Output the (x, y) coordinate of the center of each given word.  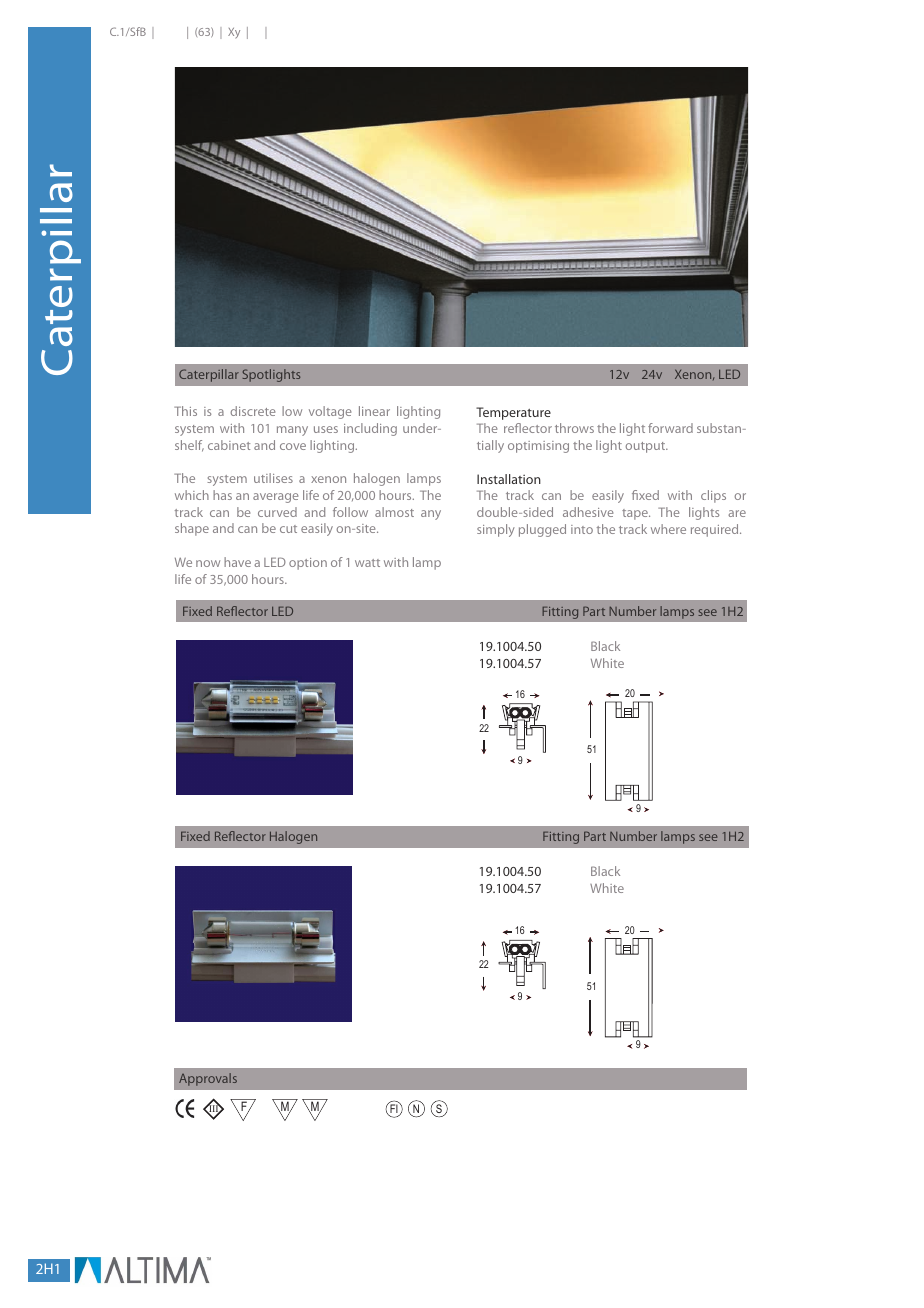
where (668, 529)
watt (367, 563)
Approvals (208, 1079)
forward (670, 428)
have (237, 562)
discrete (252, 411)
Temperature (513, 413)
